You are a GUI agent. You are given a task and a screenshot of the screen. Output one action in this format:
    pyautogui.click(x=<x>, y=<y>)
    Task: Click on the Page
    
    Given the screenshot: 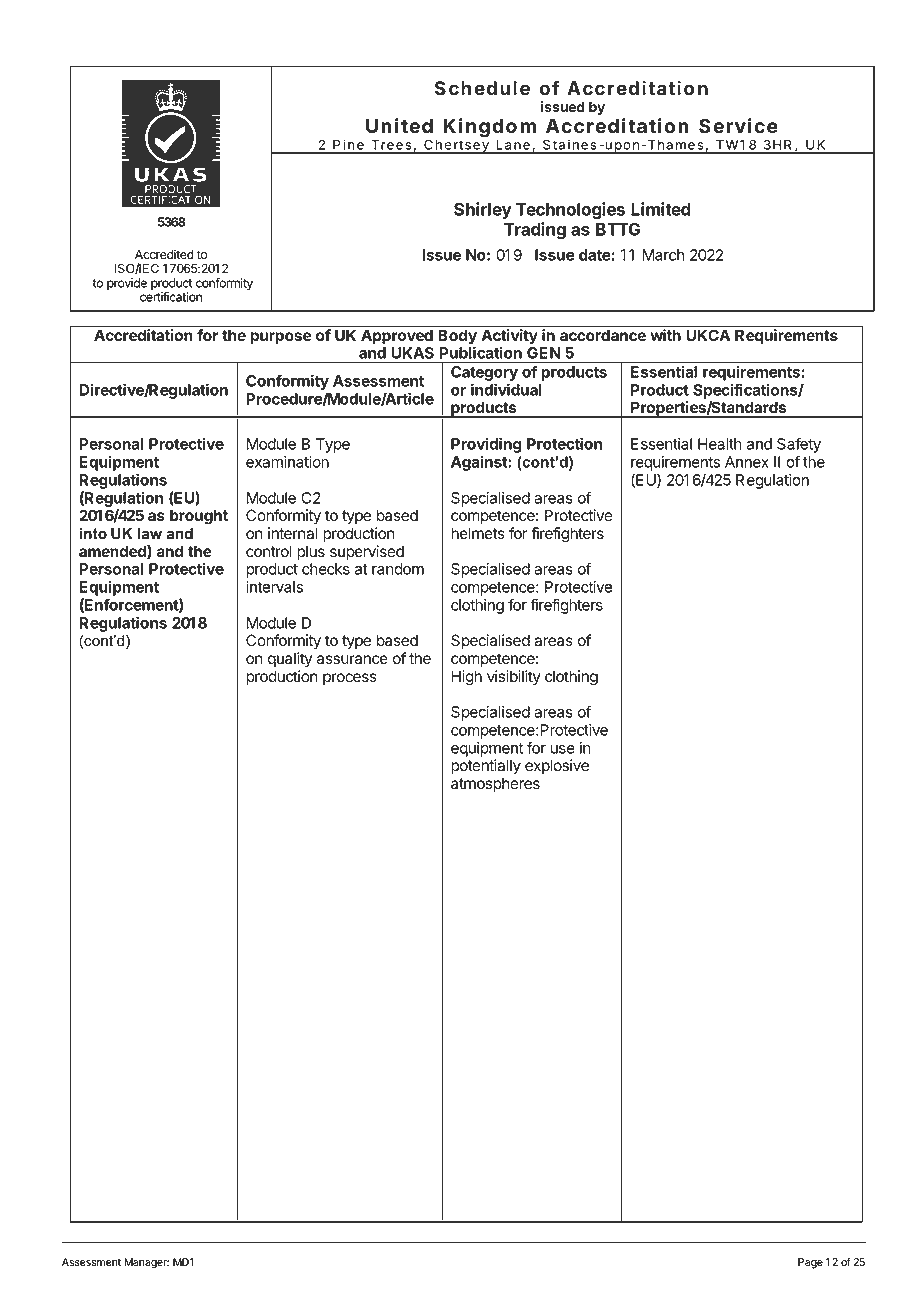 What is the action you would take?
    pyautogui.click(x=810, y=1263)
